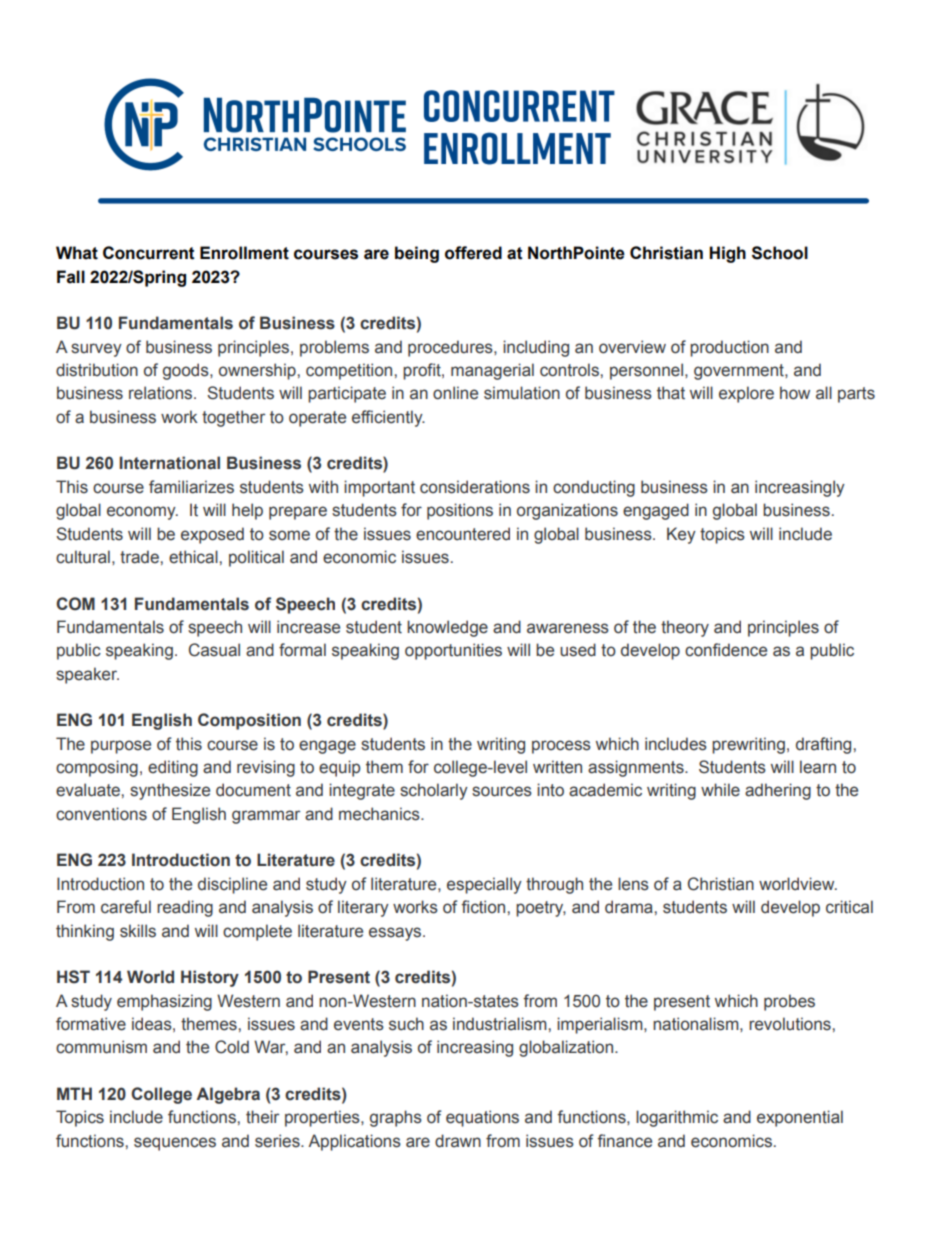 This screenshot has width=952, height=1233. What do you see at coordinates (473, 253) in the screenshot?
I see `offered` at bounding box center [473, 253].
